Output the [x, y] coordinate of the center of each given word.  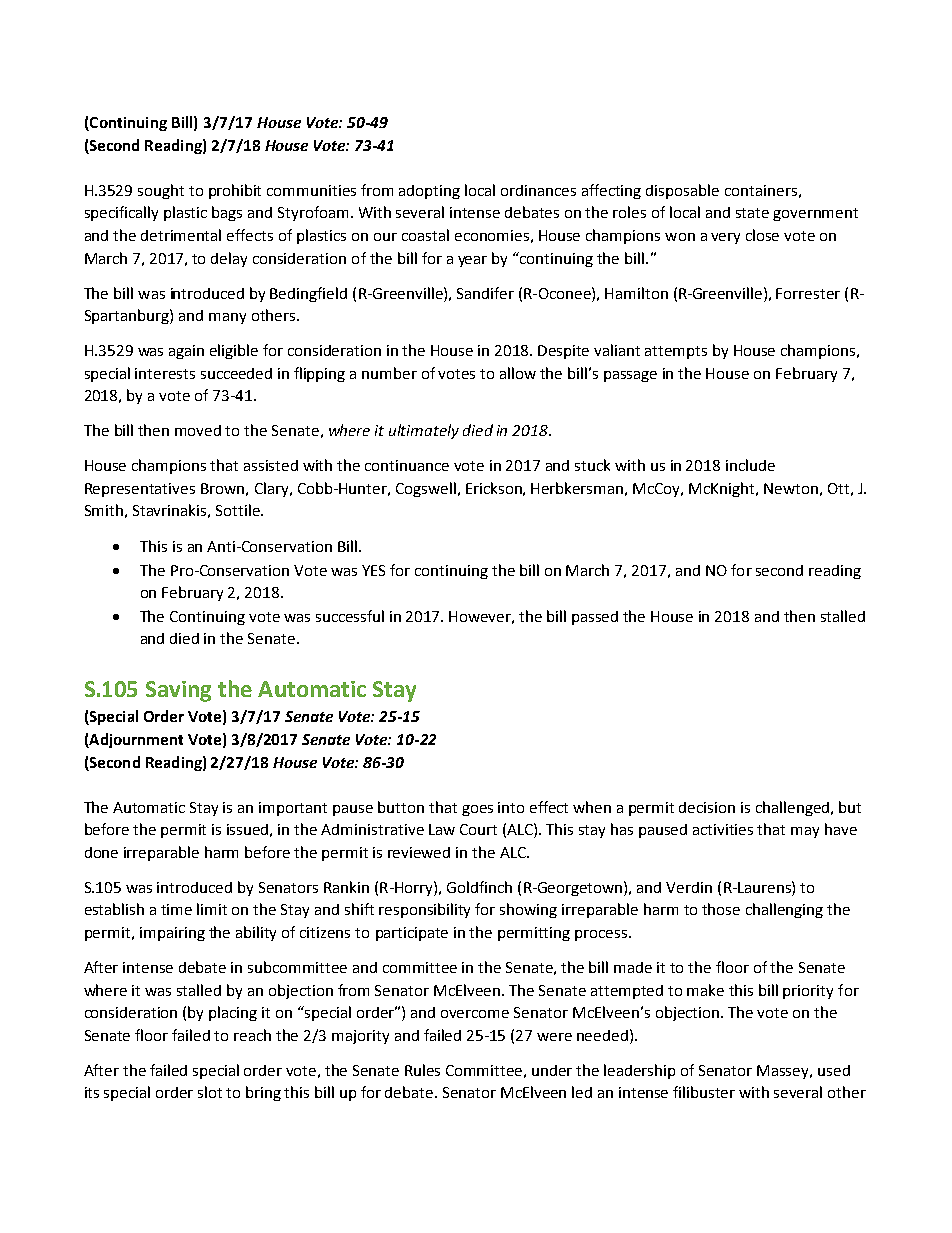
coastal [425, 235]
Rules [422, 1070]
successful [350, 616]
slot [210, 1092]
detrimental [181, 235]
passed [595, 618]
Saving [178, 691]
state [752, 213]
